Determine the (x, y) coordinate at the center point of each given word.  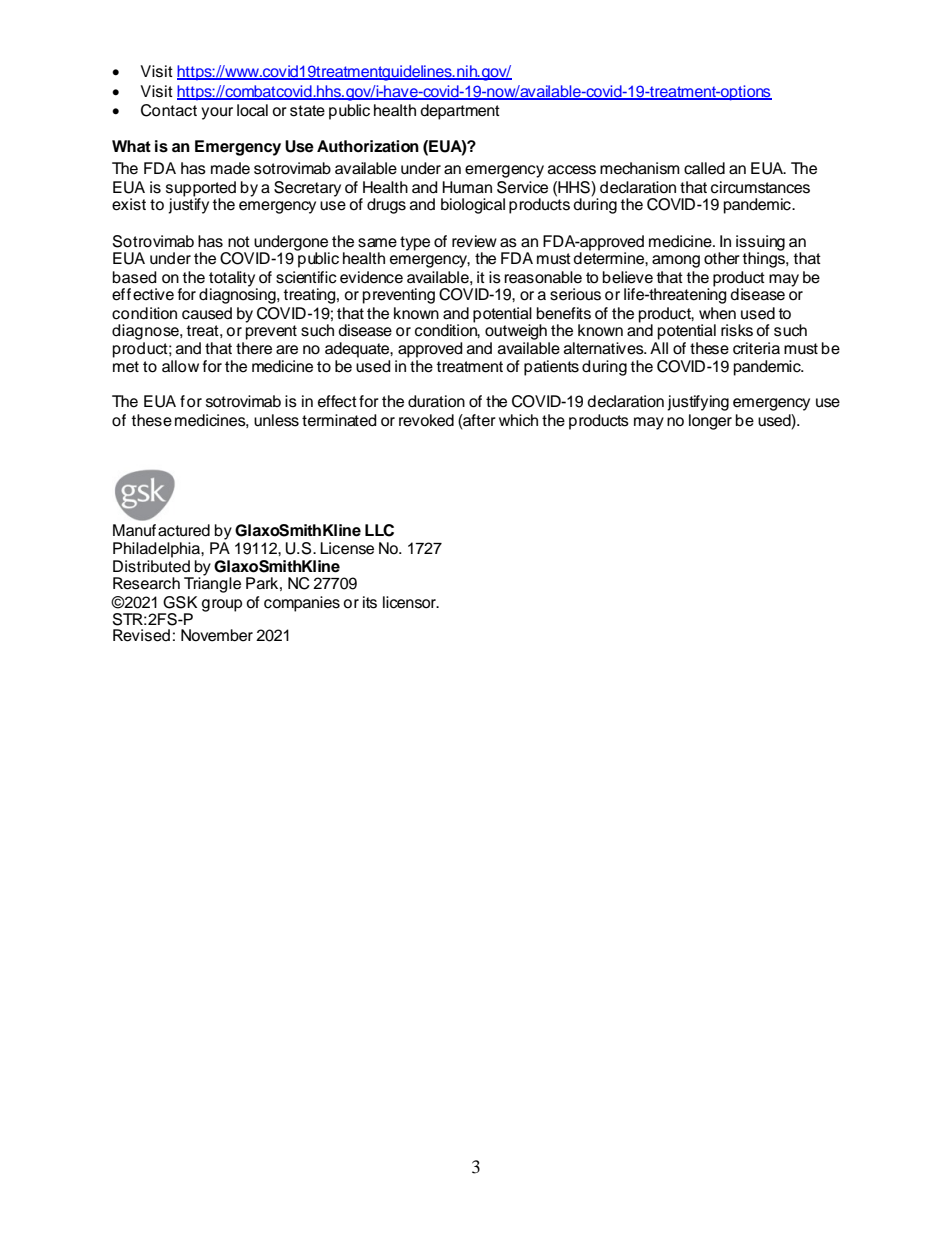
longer (710, 422)
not (239, 242)
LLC (379, 530)
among (676, 261)
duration (436, 401)
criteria (756, 348)
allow (180, 366)
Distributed (151, 566)
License (347, 548)
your (217, 113)
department (460, 112)
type (415, 243)
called (704, 168)
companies (302, 604)
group (222, 605)
